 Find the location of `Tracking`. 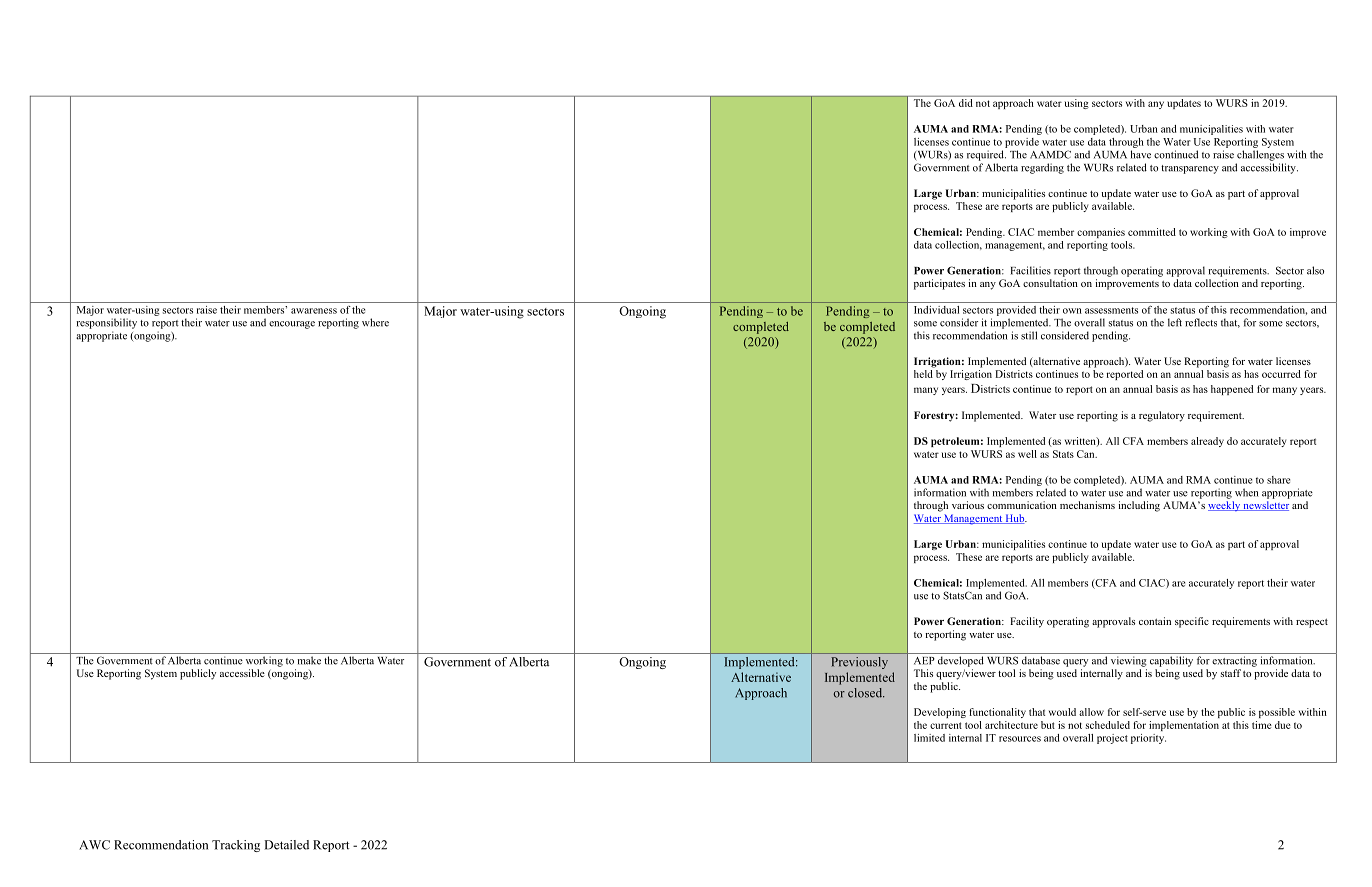

Tracking is located at coordinates (236, 846).
